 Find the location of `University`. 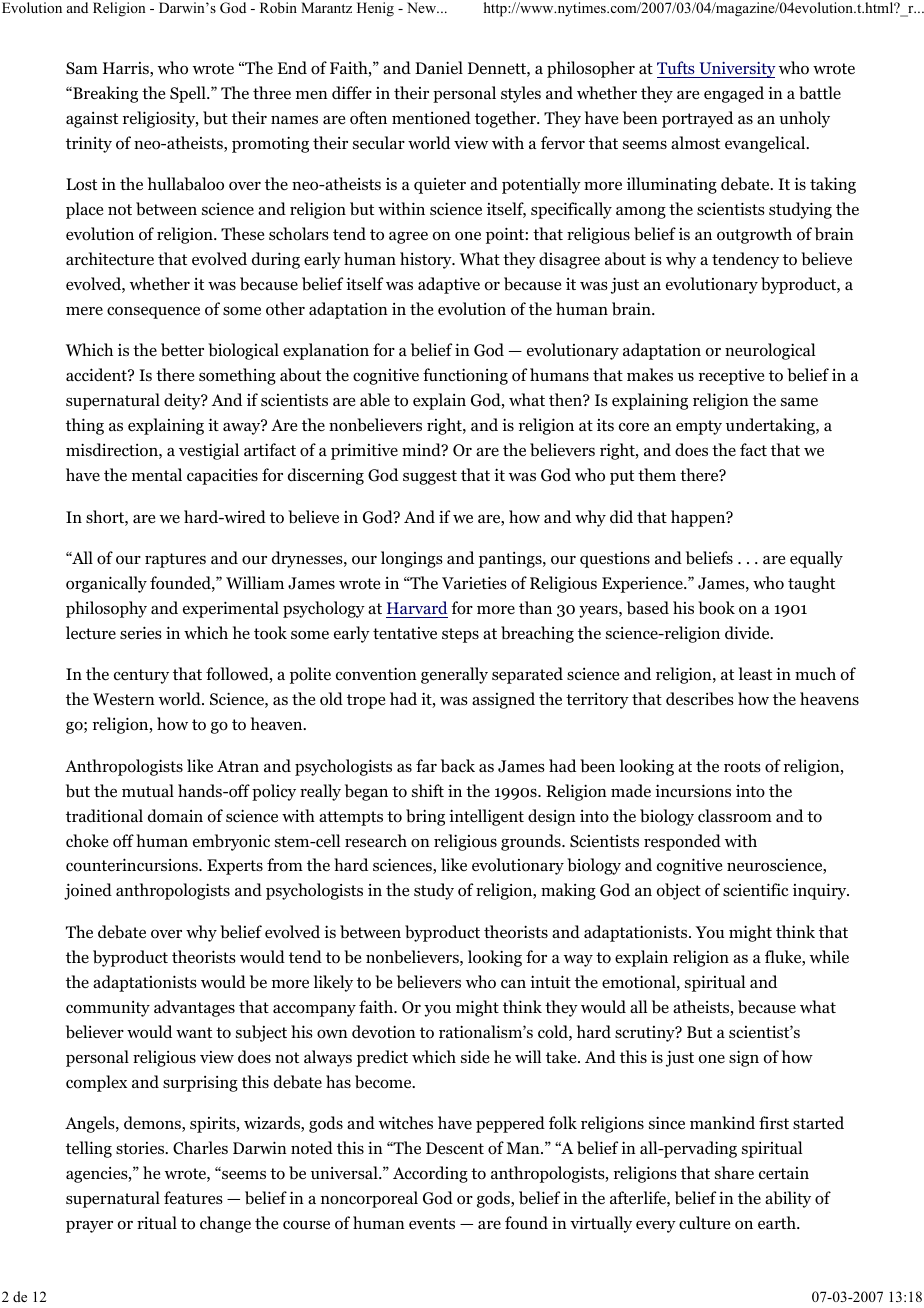

University is located at coordinates (736, 70).
